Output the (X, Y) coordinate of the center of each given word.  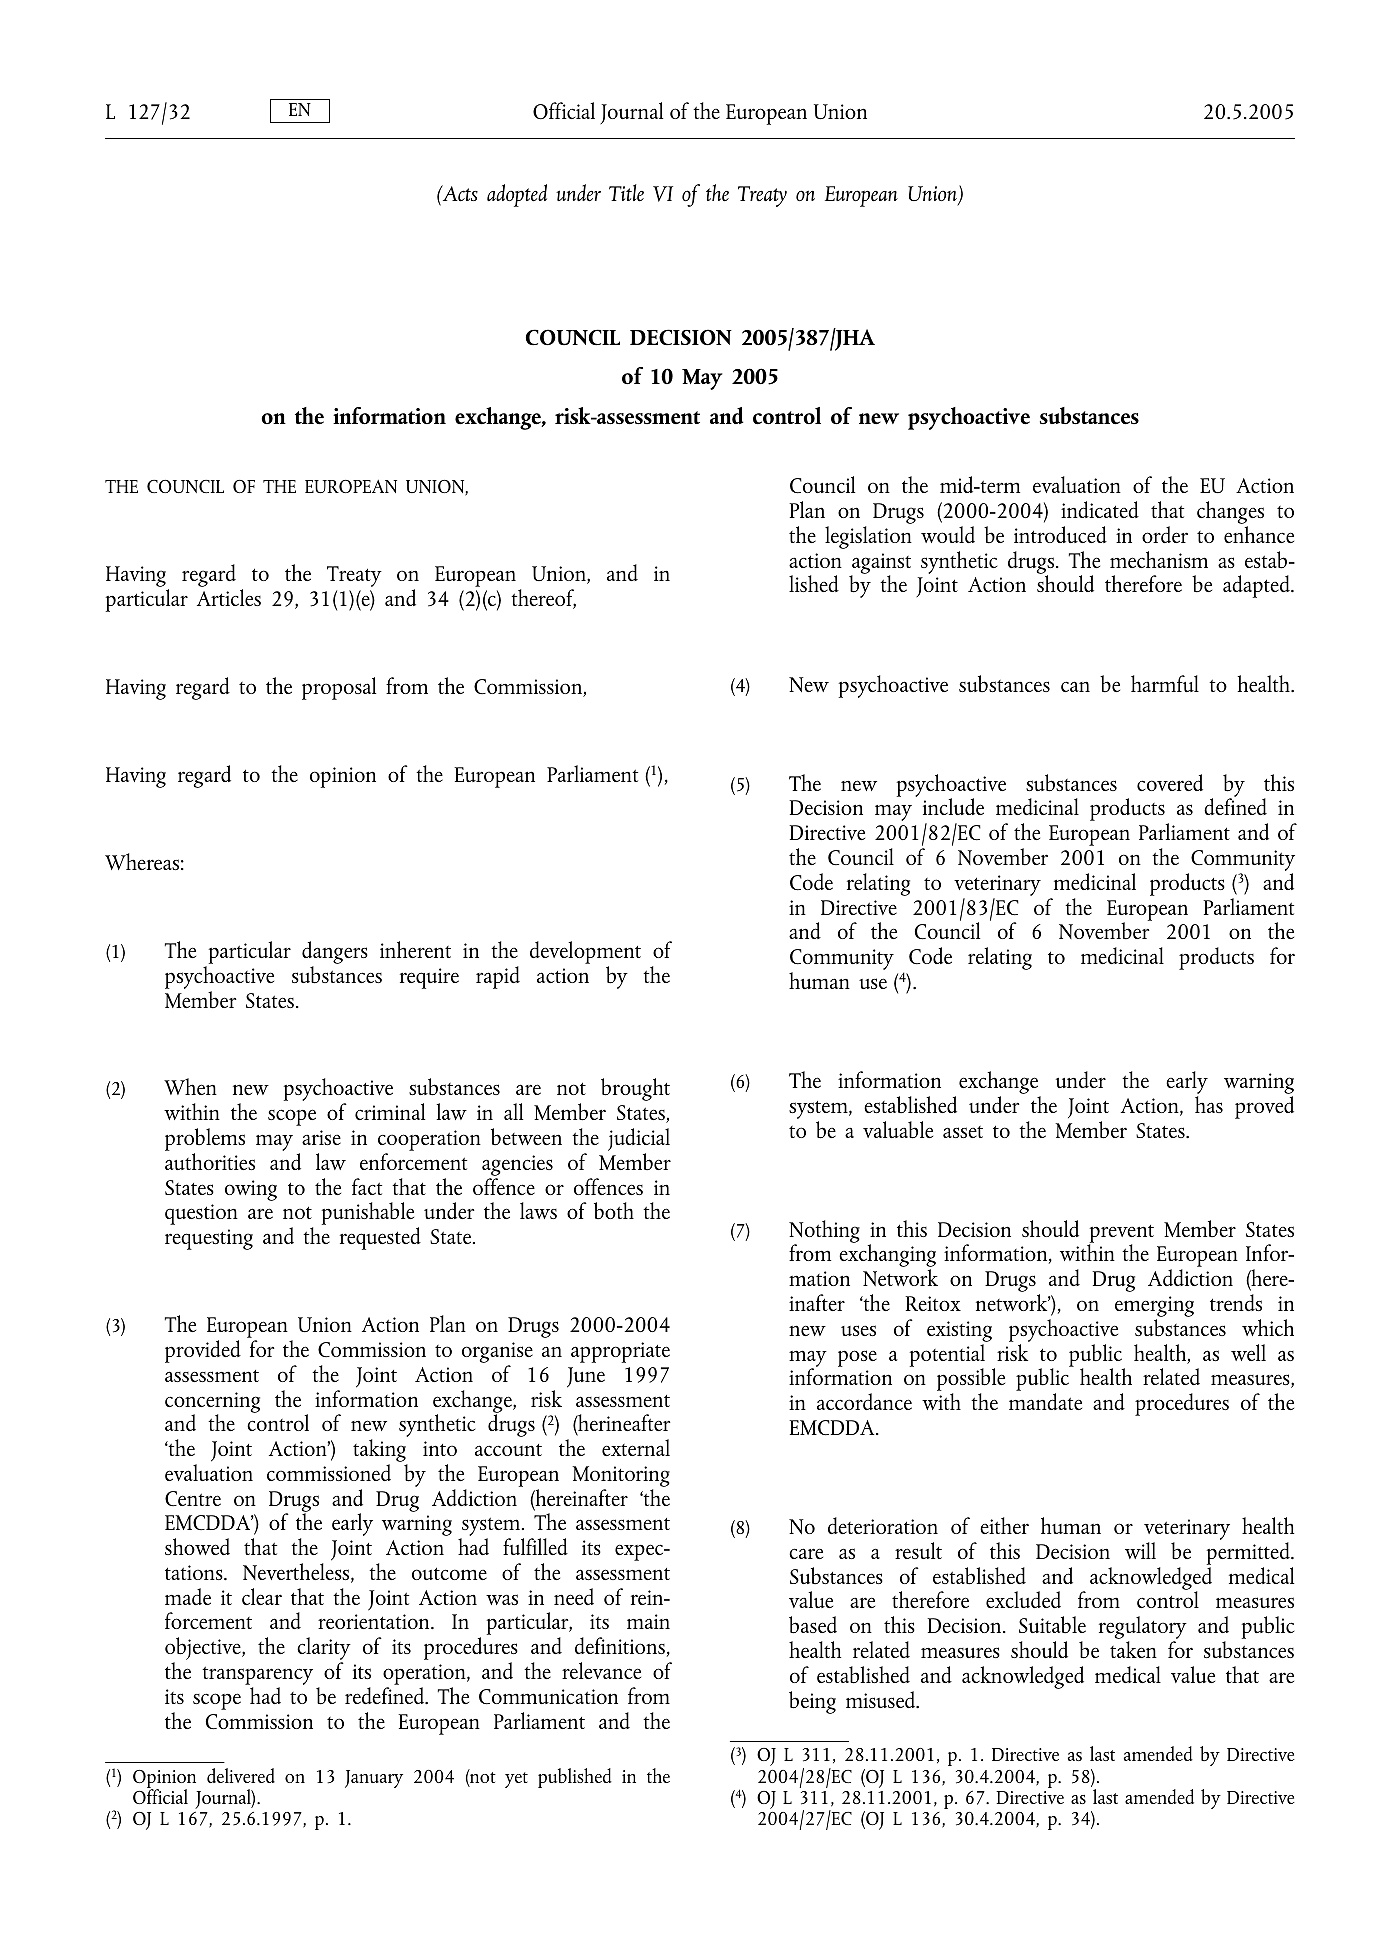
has (1209, 1104)
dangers (335, 954)
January (374, 1779)
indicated (1100, 509)
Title (626, 193)
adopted (517, 195)
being (812, 1702)
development (585, 954)
